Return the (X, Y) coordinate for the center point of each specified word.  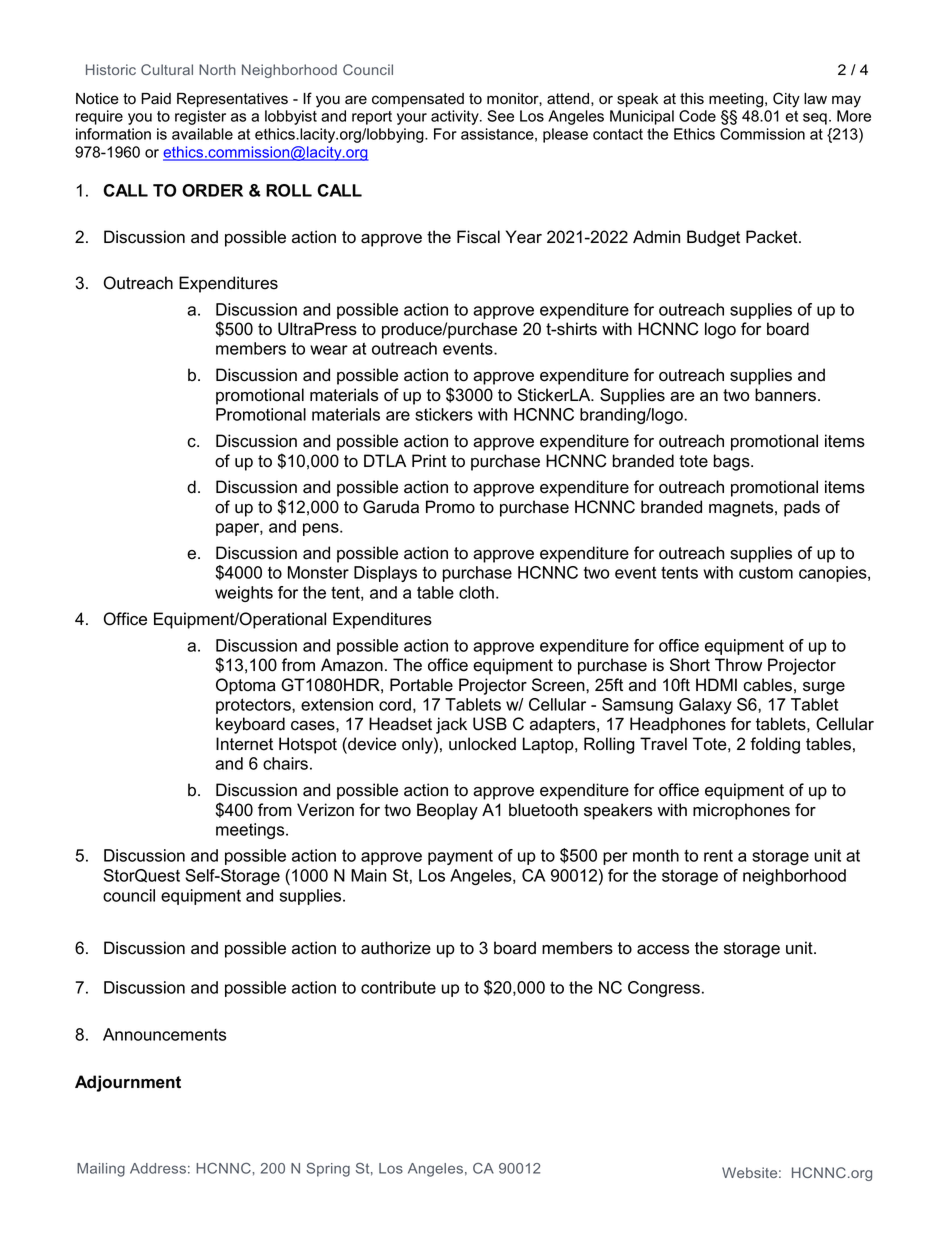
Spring (328, 1170)
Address (158, 1168)
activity (456, 117)
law (815, 99)
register (200, 117)
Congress (664, 989)
